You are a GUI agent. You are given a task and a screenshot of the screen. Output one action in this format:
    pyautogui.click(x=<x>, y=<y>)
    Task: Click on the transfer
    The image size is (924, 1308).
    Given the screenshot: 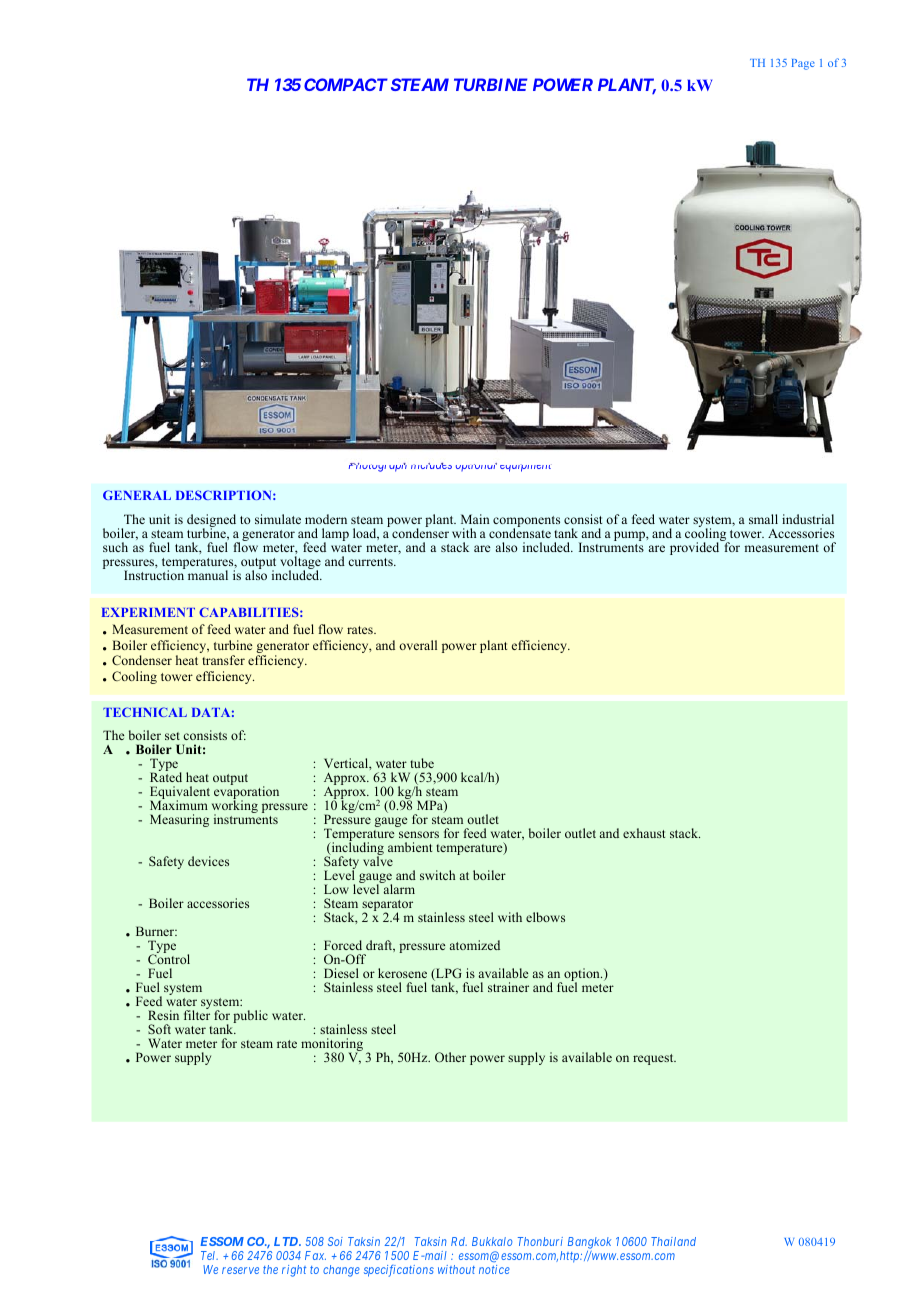 What is the action you would take?
    pyautogui.click(x=223, y=660)
